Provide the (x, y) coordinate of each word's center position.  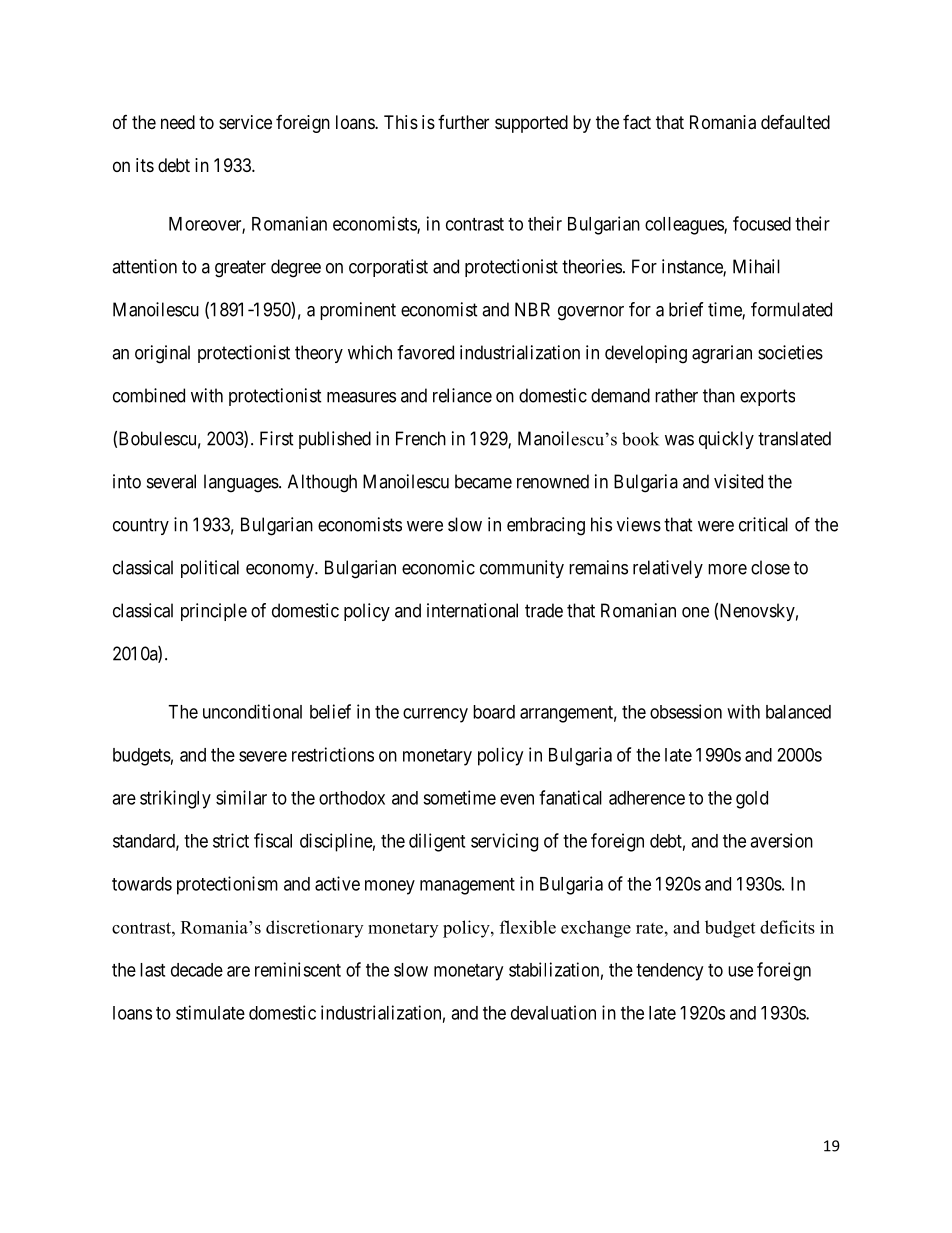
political (210, 569)
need (178, 122)
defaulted (795, 122)
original (162, 354)
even (517, 799)
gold (752, 800)
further (463, 122)
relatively (668, 569)
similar (241, 797)
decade (197, 970)
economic (438, 567)
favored (425, 352)
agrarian (722, 354)
